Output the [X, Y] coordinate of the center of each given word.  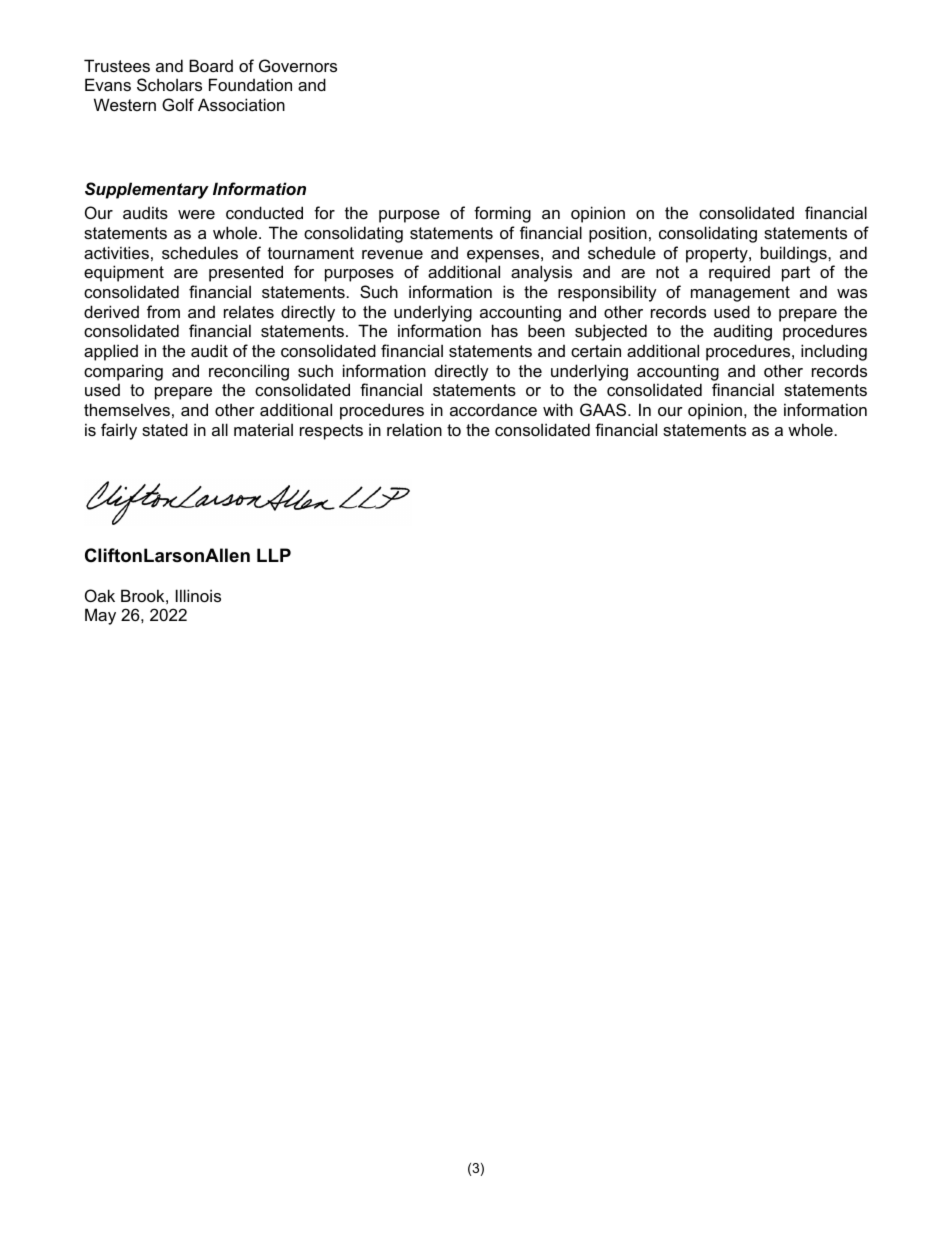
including [834, 352]
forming [502, 214]
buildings [795, 254]
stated [165, 429]
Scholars [169, 84]
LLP [274, 555]
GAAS [604, 409]
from [163, 311]
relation [414, 429]
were [196, 214]
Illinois [198, 595]
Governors [298, 65]
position [618, 234]
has [505, 330]
